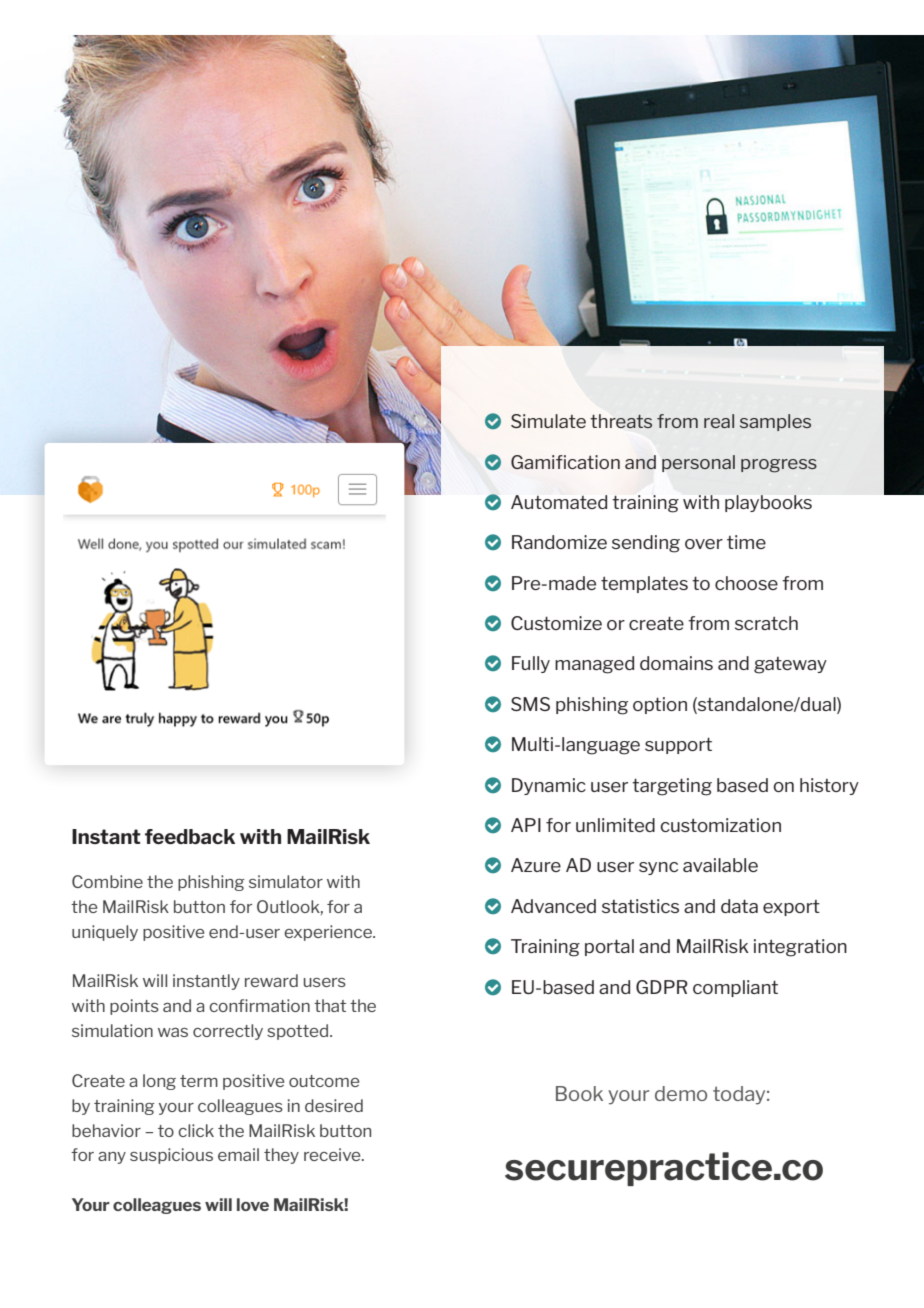 This screenshot has height=1308, width=924. Describe the element at coordinates (171, 1156) in the screenshot. I see `suspicious` at that location.
